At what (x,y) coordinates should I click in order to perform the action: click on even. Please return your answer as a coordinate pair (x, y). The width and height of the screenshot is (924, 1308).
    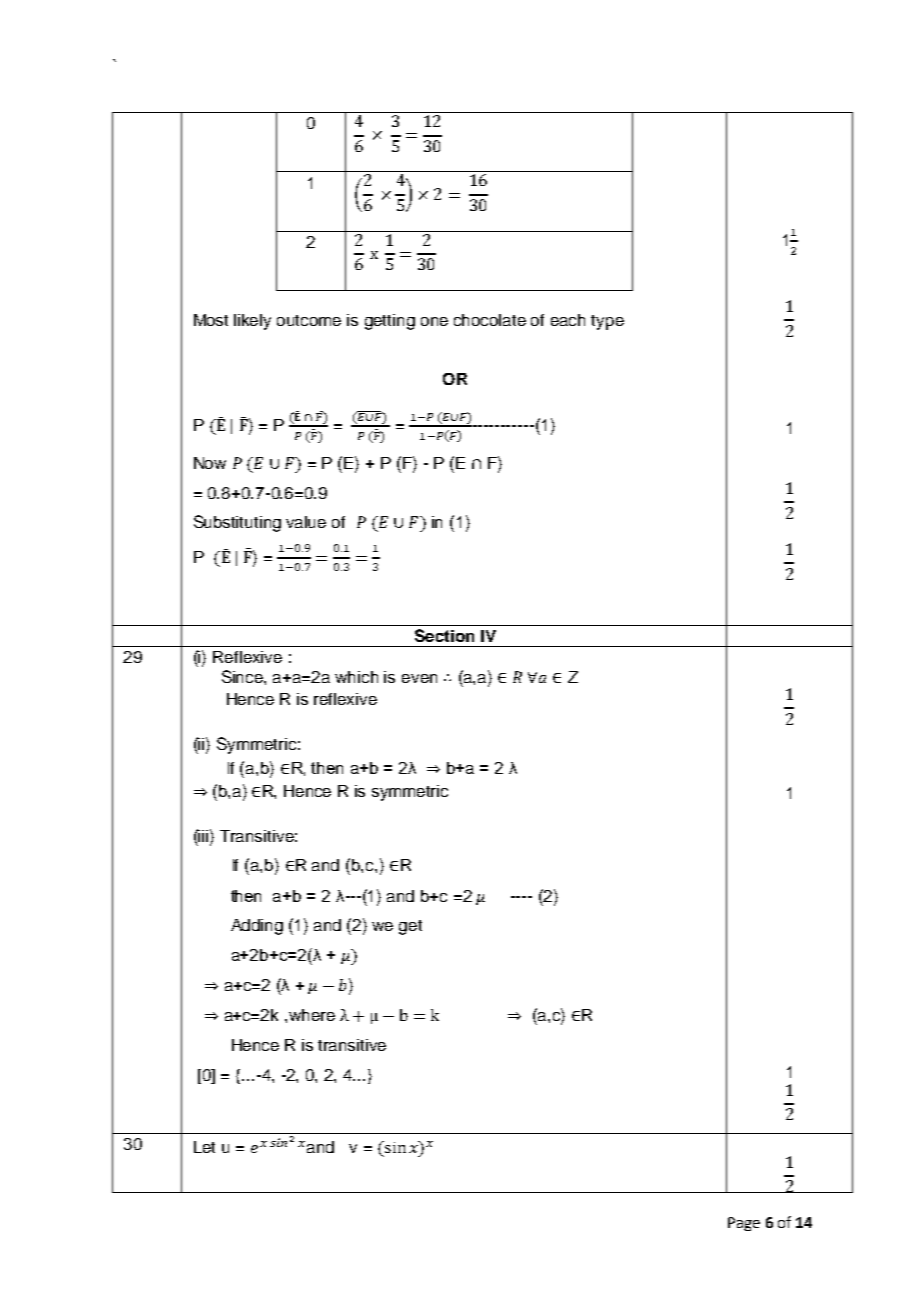
    Looking at the image, I should click on (419, 678).
